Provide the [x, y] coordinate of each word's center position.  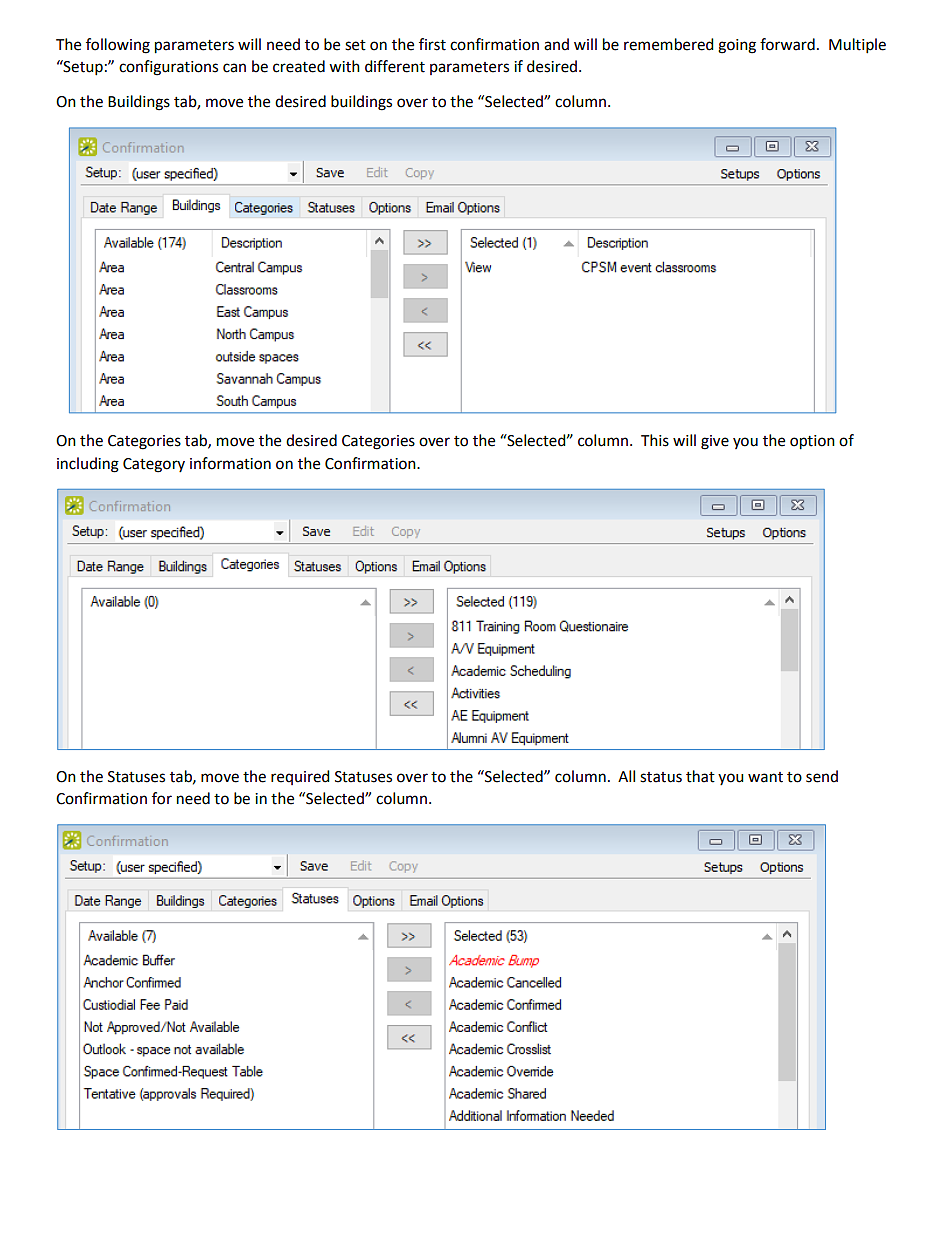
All [626, 776]
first [432, 44]
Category [154, 465]
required [300, 777]
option [812, 442]
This [655, 440]
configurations [168, 68]
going [737, 46]
